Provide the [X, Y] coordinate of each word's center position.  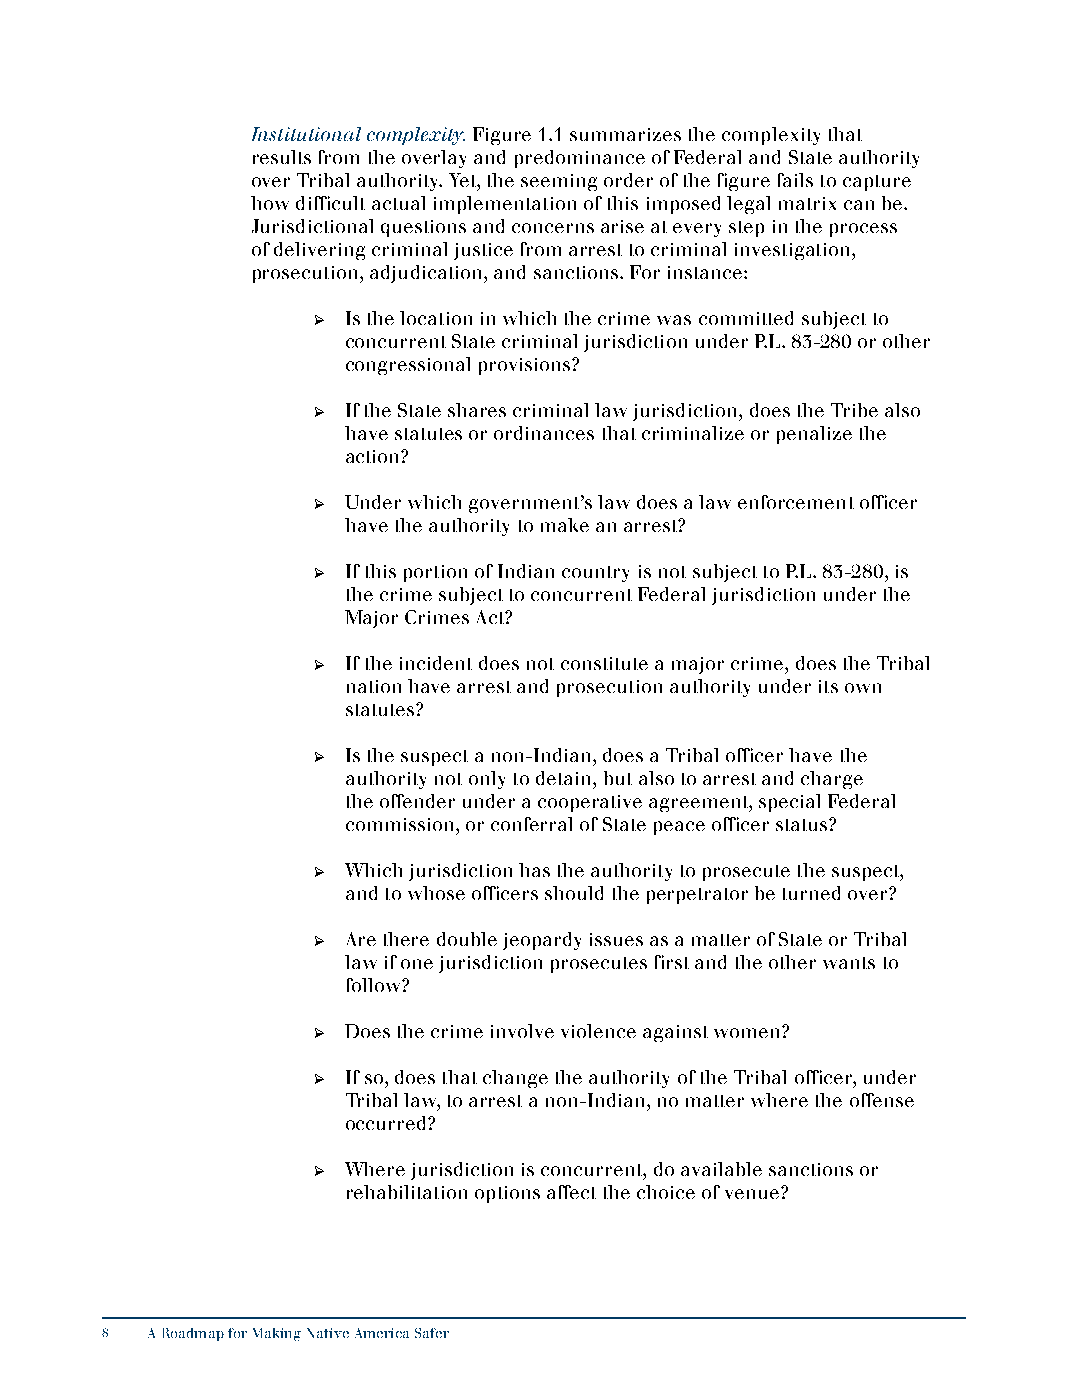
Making [277, 1334]
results [282, 157]
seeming [559, 182]
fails [795, 180]
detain [565, 778]
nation [374, 686]
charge [832, 780]
